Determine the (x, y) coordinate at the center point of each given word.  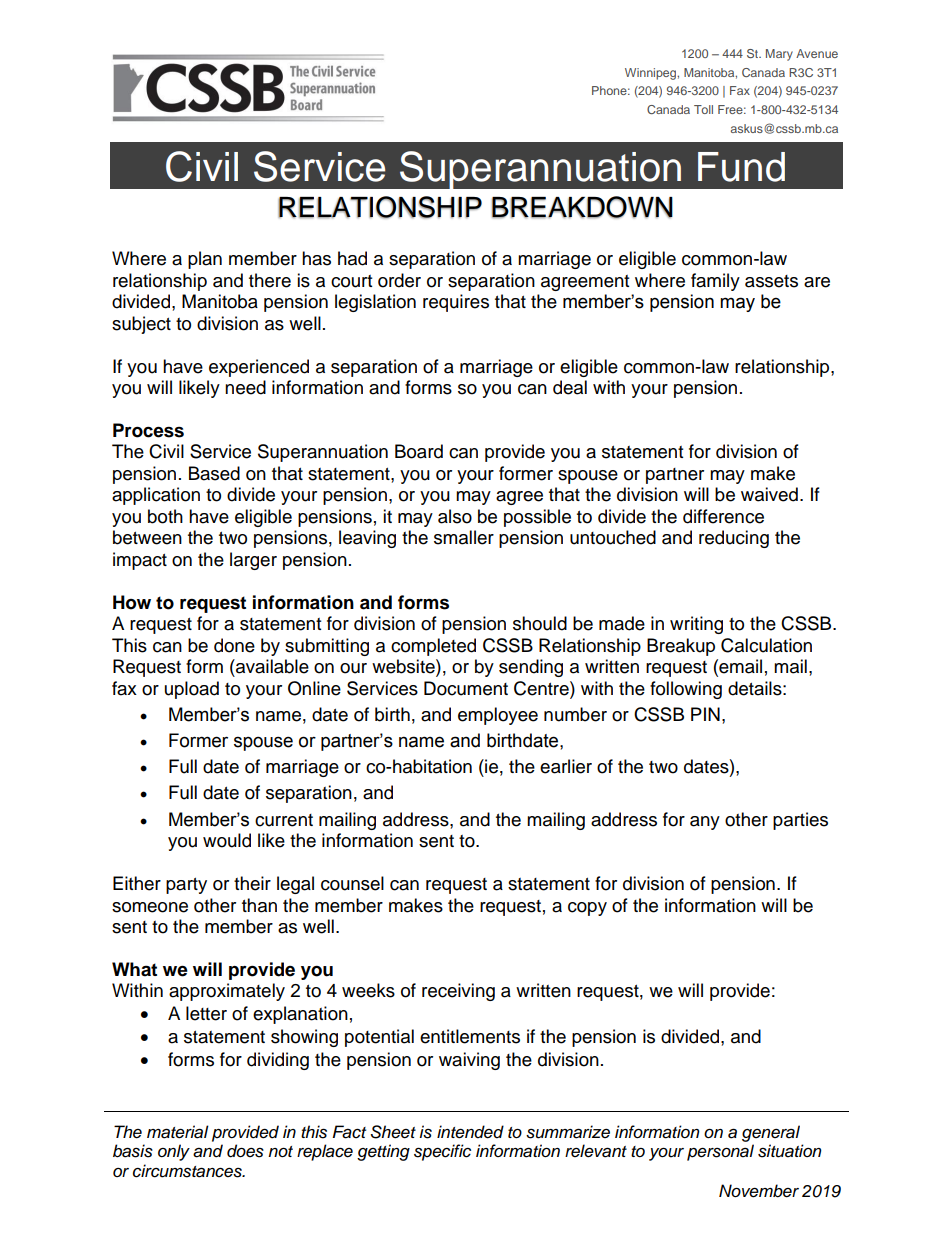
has (316, 258)
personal (720, 1152)
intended (470, 1132)
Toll (703, 109)
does (245, 1151)
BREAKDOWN (582, 207)
